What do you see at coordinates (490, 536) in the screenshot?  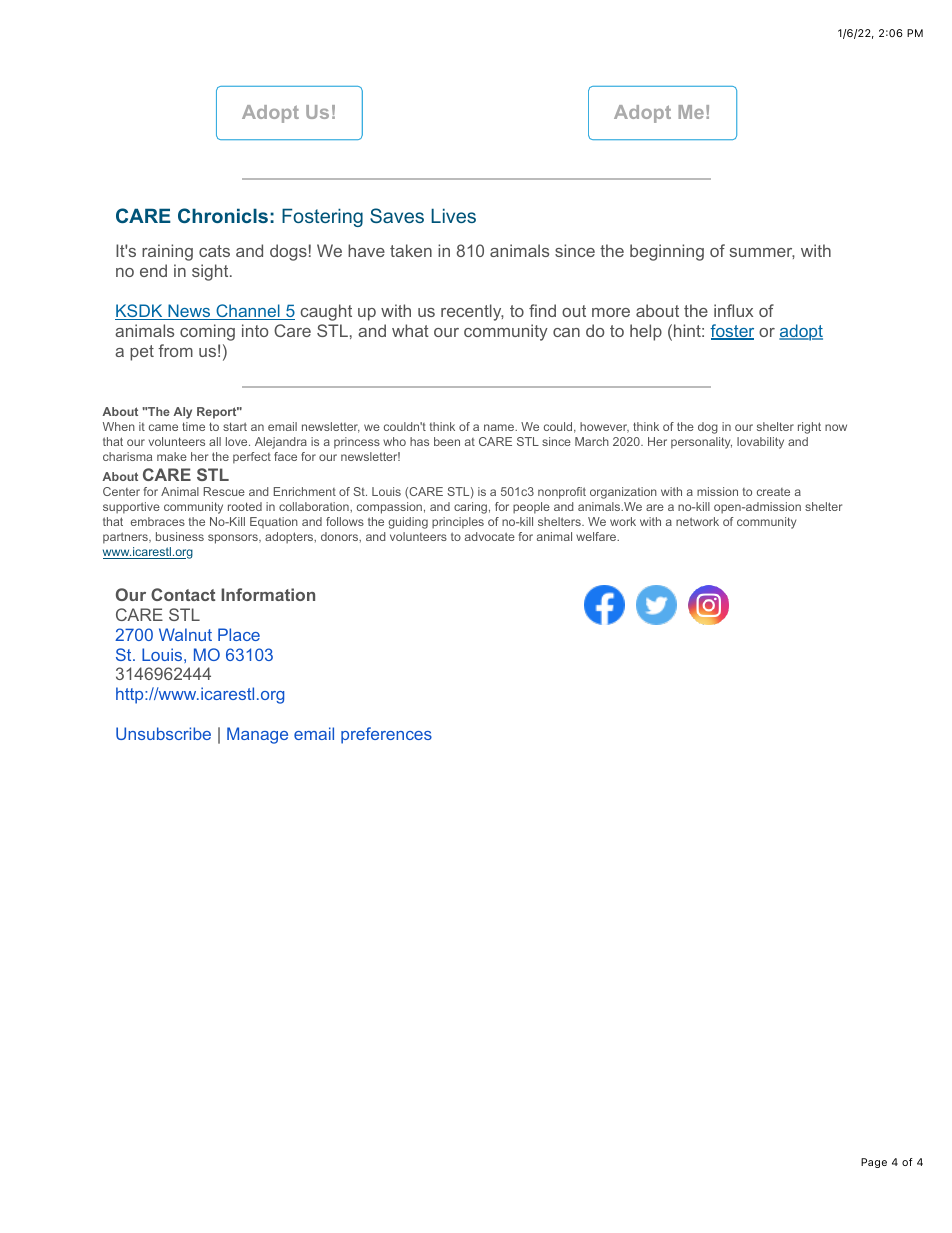 I see `advocate` at bounding box center [490, 536].
